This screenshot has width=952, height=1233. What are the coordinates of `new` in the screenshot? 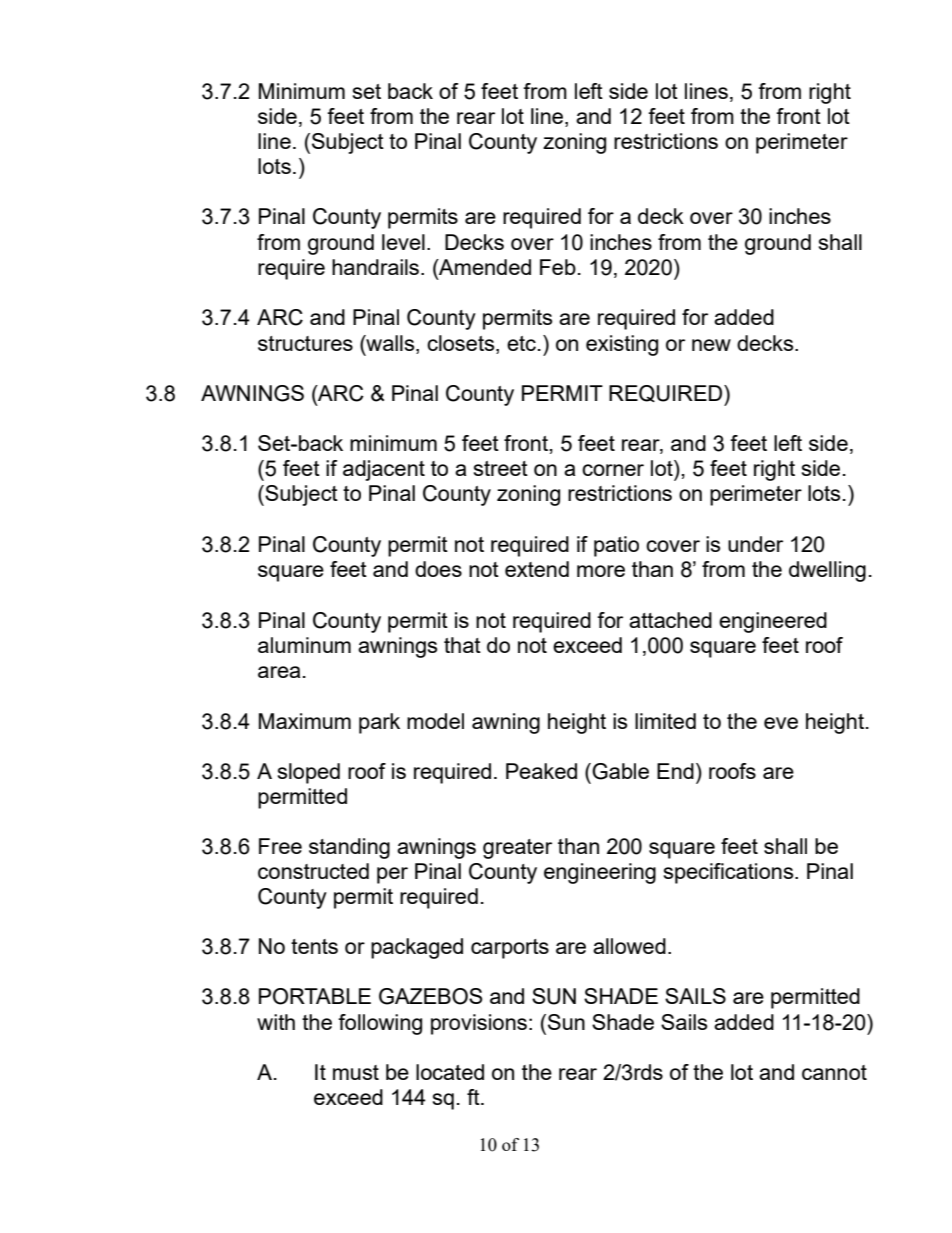 It's located at (711, 345).
